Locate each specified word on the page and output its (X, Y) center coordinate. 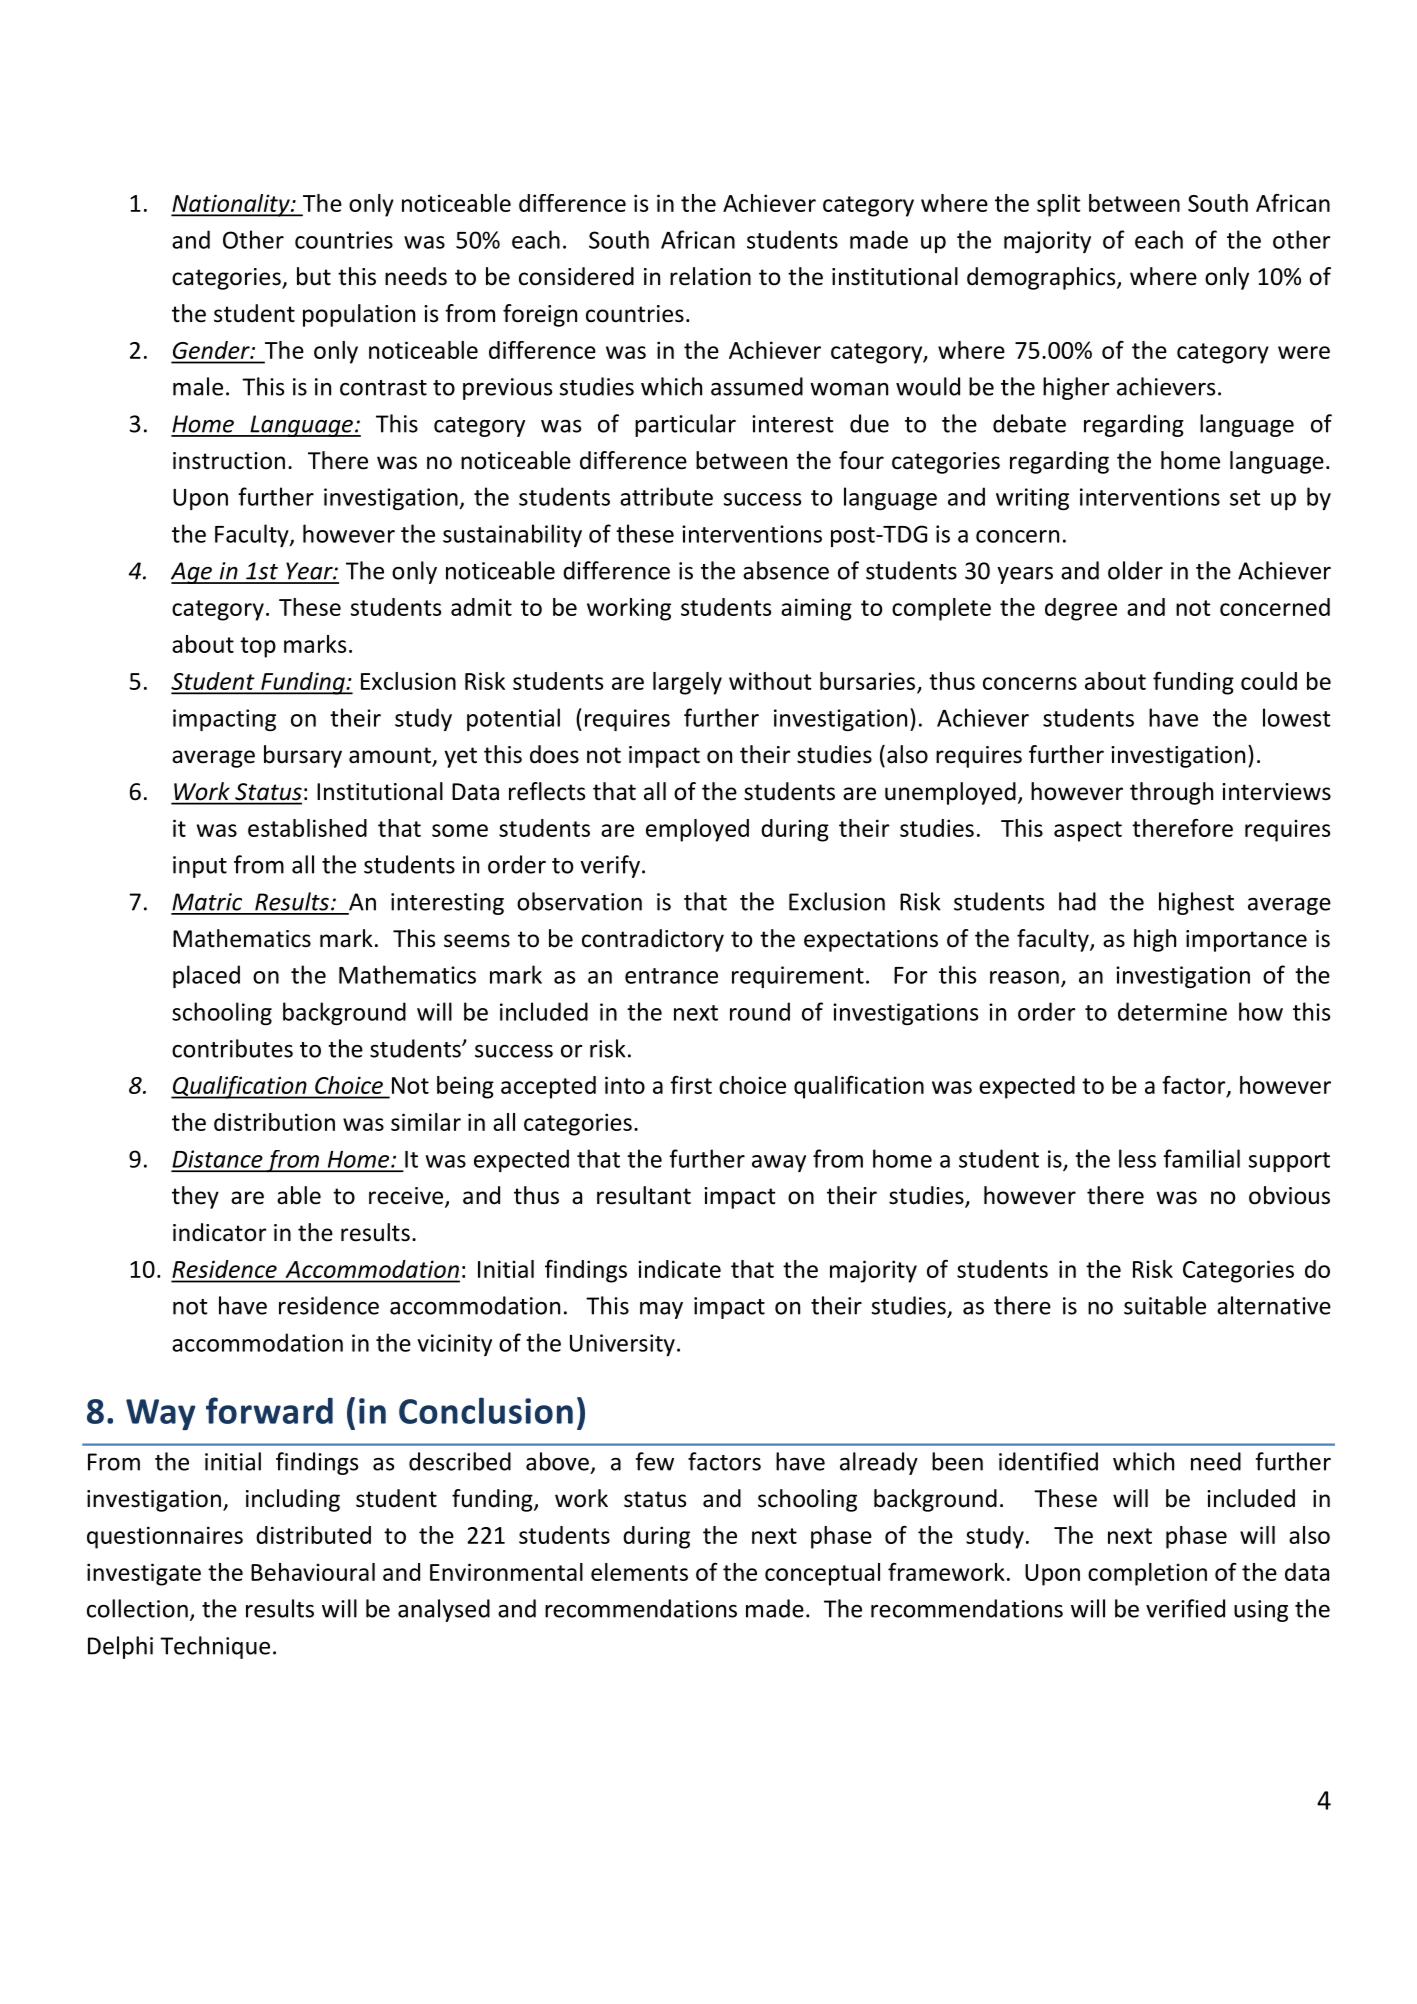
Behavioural (313, 1572)
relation (710, 276)
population (359, 315)
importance (1246, 941)
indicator (220, 1232)
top (258, 647)
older (1135, 570)
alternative (1274, 1305)
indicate (679, 1269)
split (1059, 205)
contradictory (653, 940)
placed (206, 976)
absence (786, 570)
